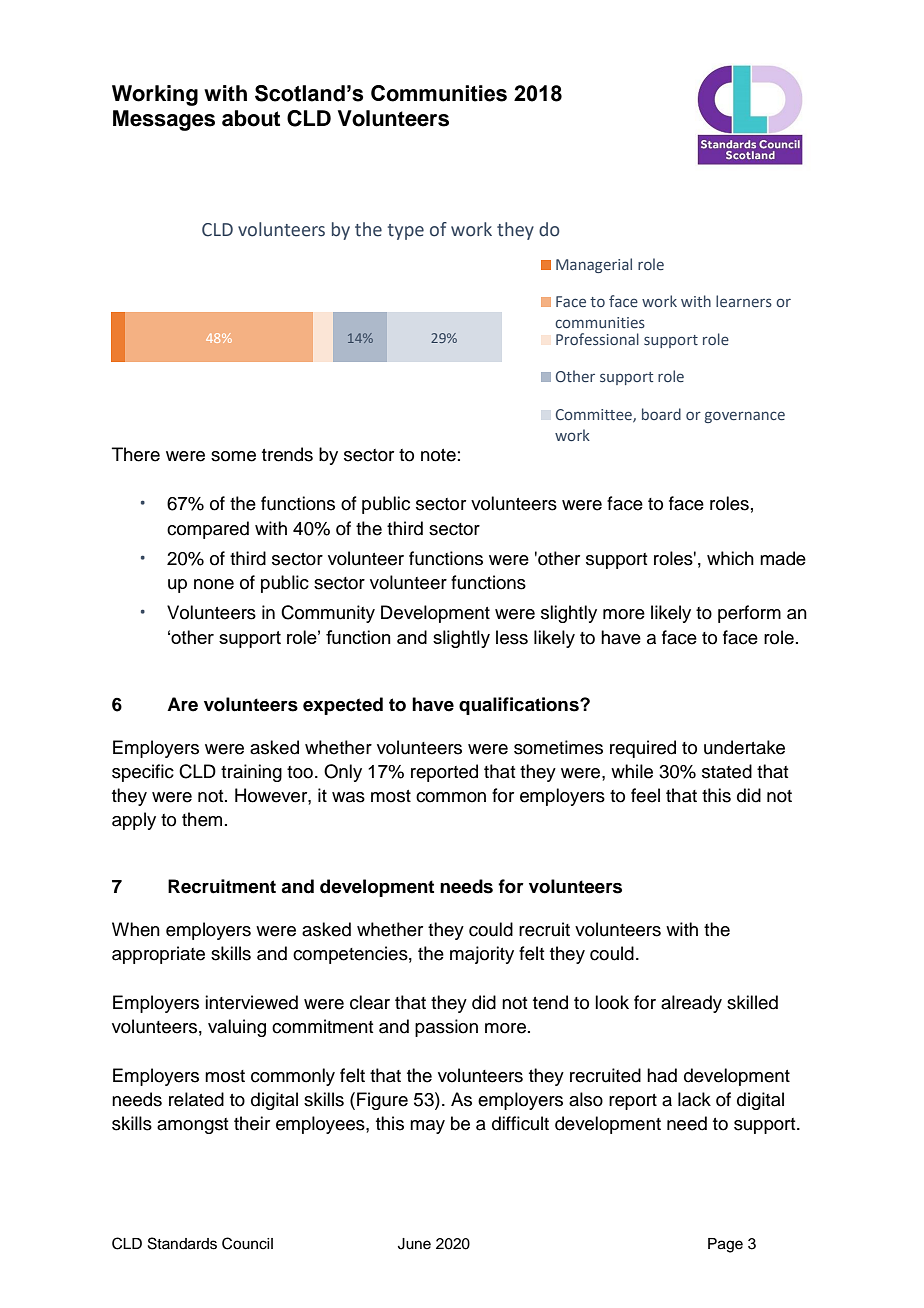 The width and height of the screenshot is (924, 1308). What do you see at coordinates (691, 1004) in the screenshot?
I see `already` at bounding box center [691, 1004].
